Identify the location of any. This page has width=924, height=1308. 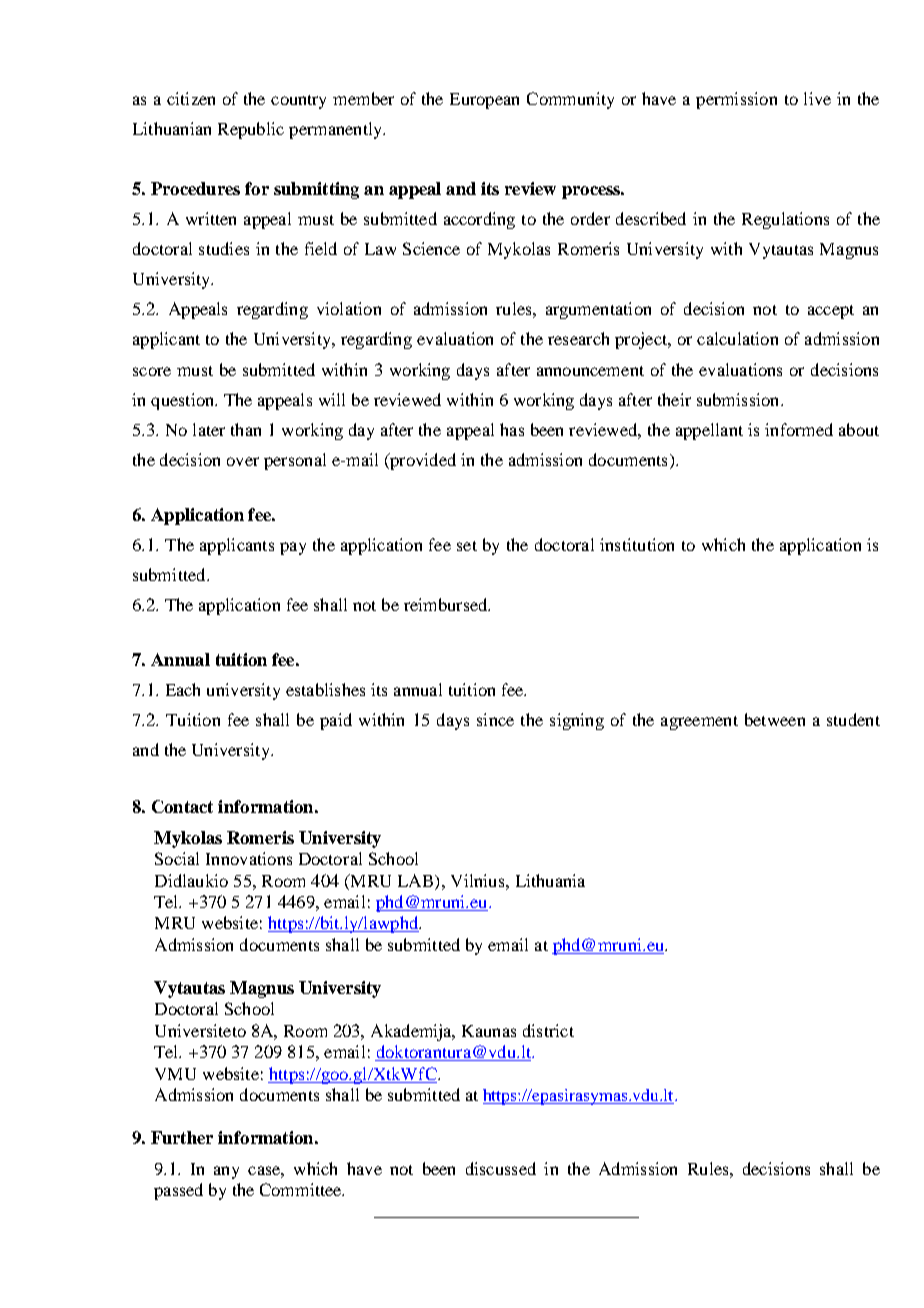
(226, 1172).
